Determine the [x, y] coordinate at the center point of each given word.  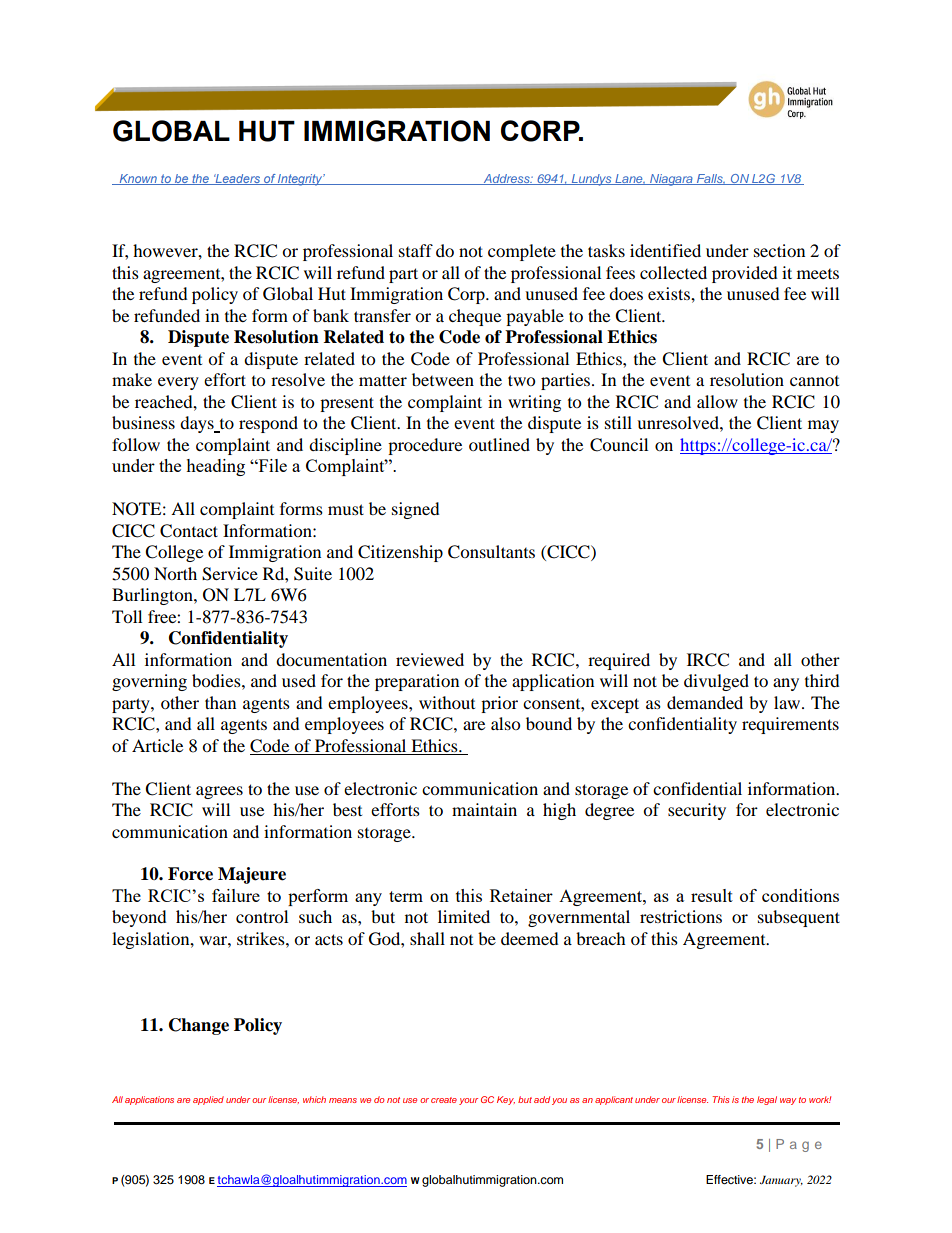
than [220, 702]
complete [522, 252]
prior [499, 704]
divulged [716, 682]
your [468, 1101]
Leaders [238, 179]
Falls [710, 179]
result [712, 895]
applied [208, 1100]
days [198, 424]
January [781, 1181]
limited [464, 916]
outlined [499, 444]
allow [717, 401]
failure [236, 895]
